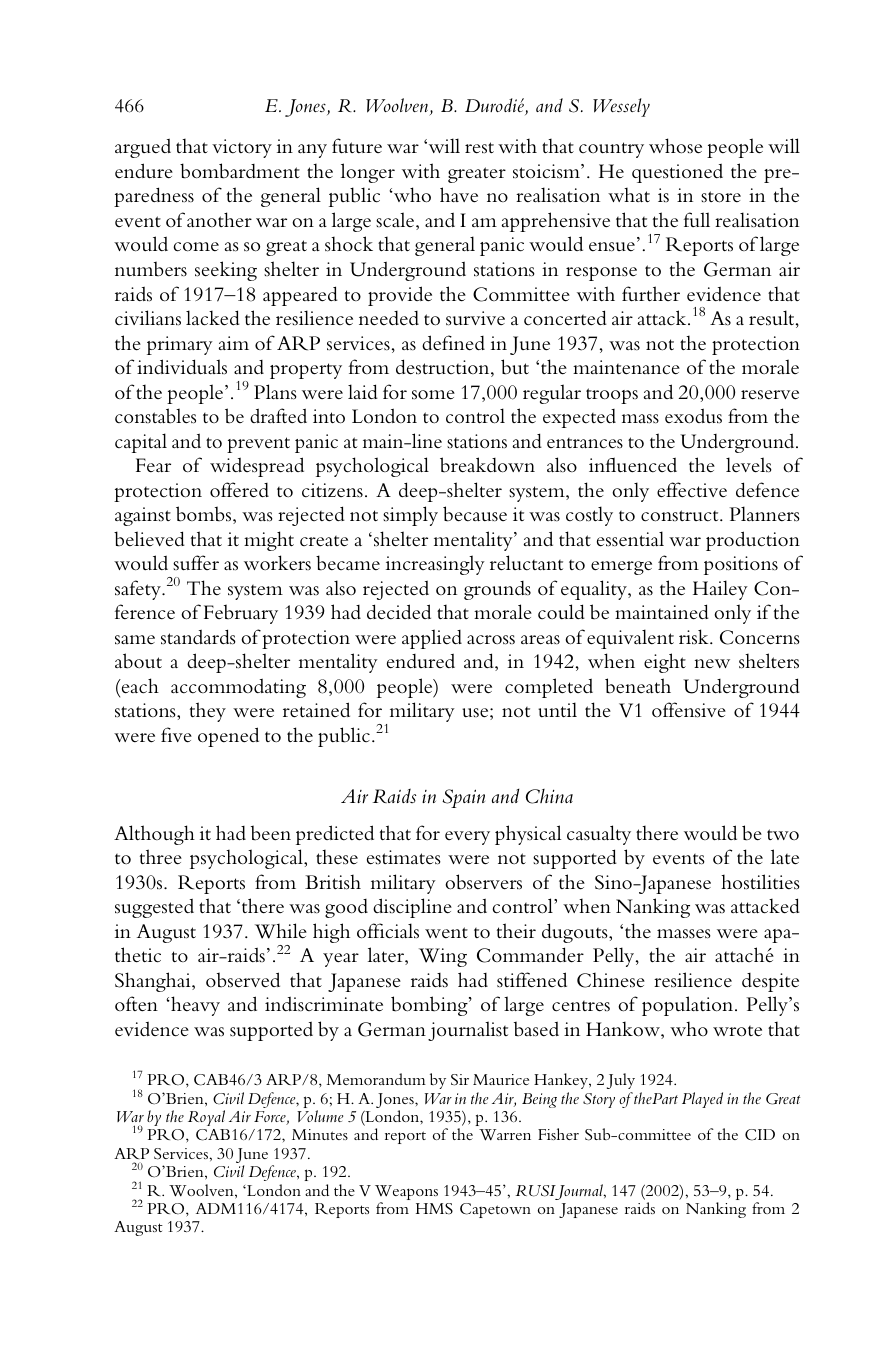 The width and height of the image is (896, 1355). Describe the element at coordinates (692, 490) in the image. I see `effective` at that location.
